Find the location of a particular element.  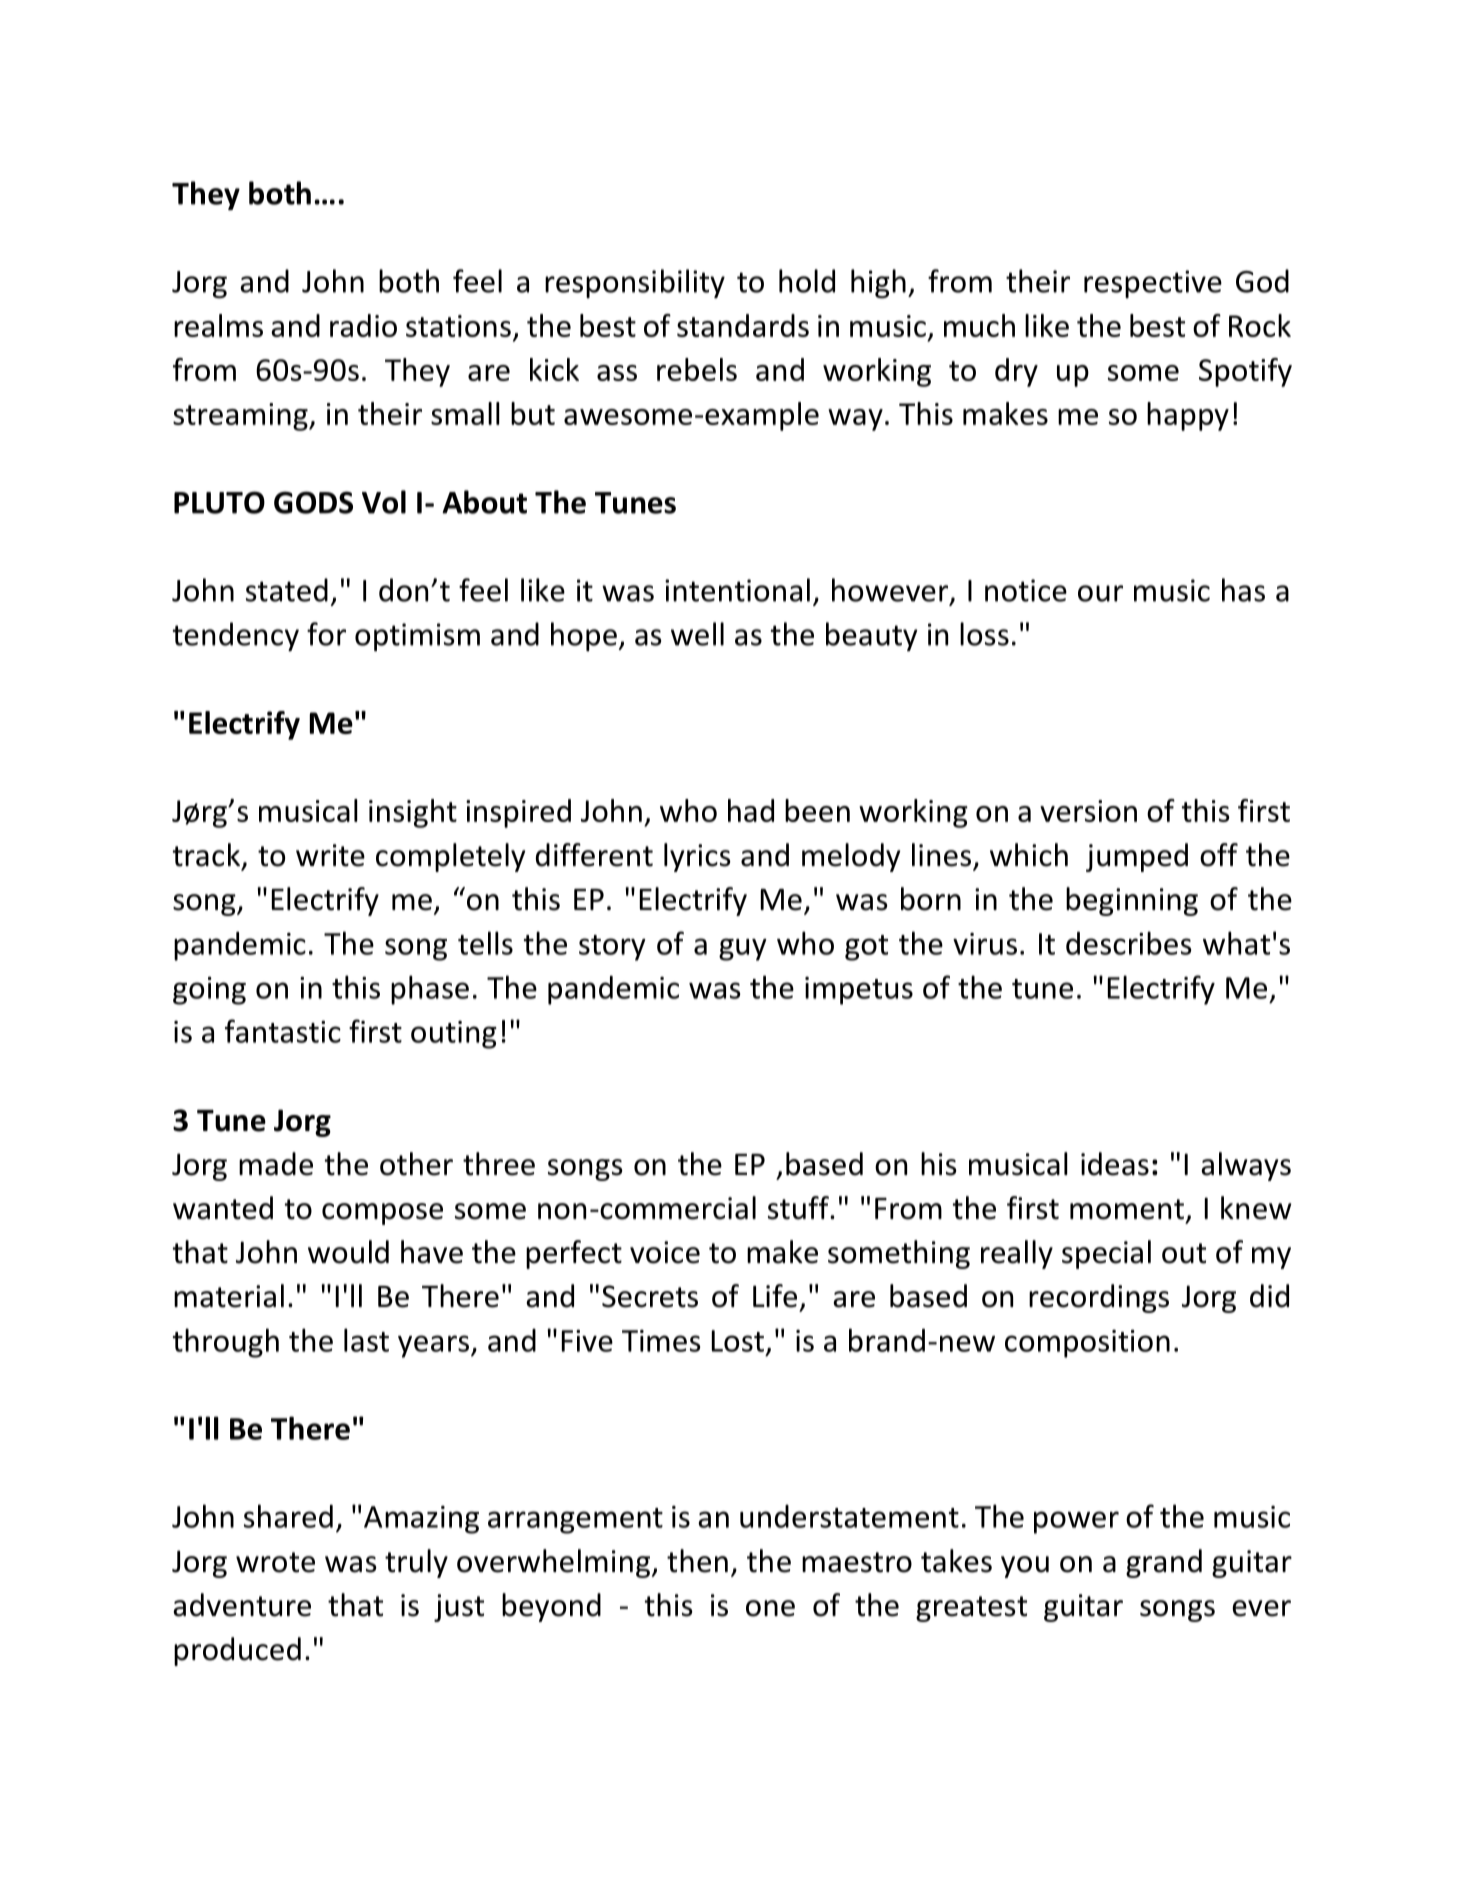

one is located at coordinates (770, 1608).
